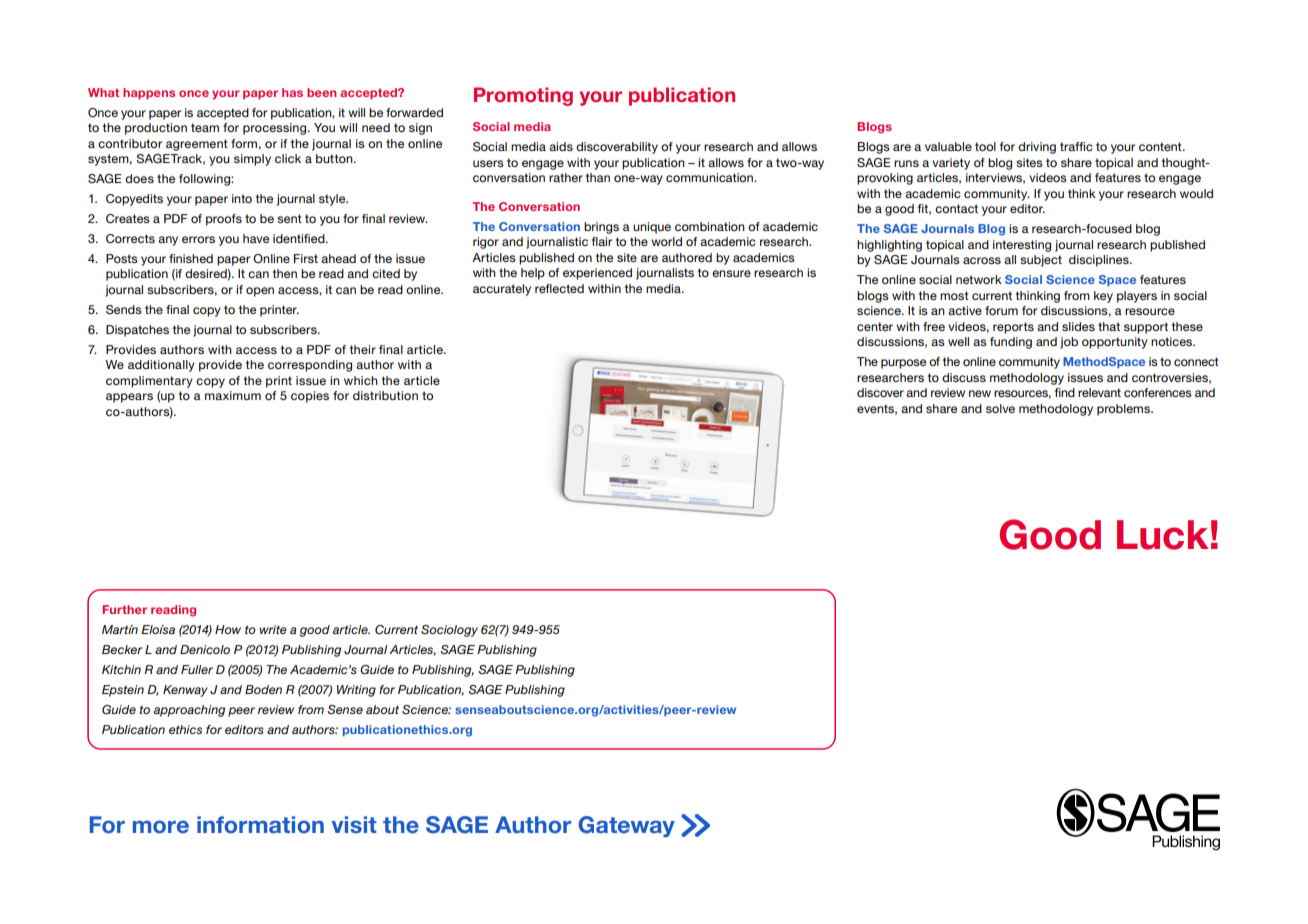  I want to click on visit, so click(354, 824).
